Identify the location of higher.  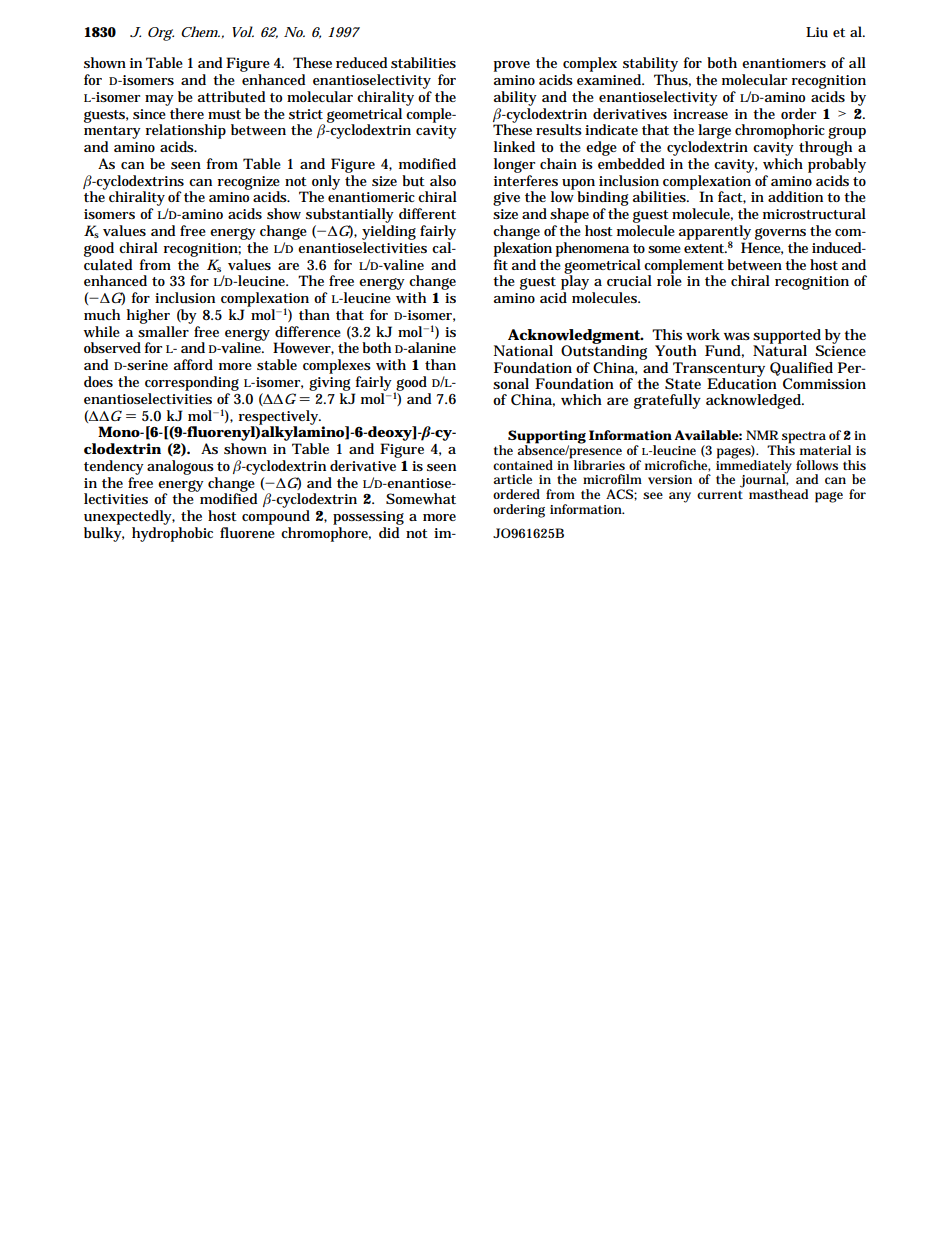
(148, 316).
